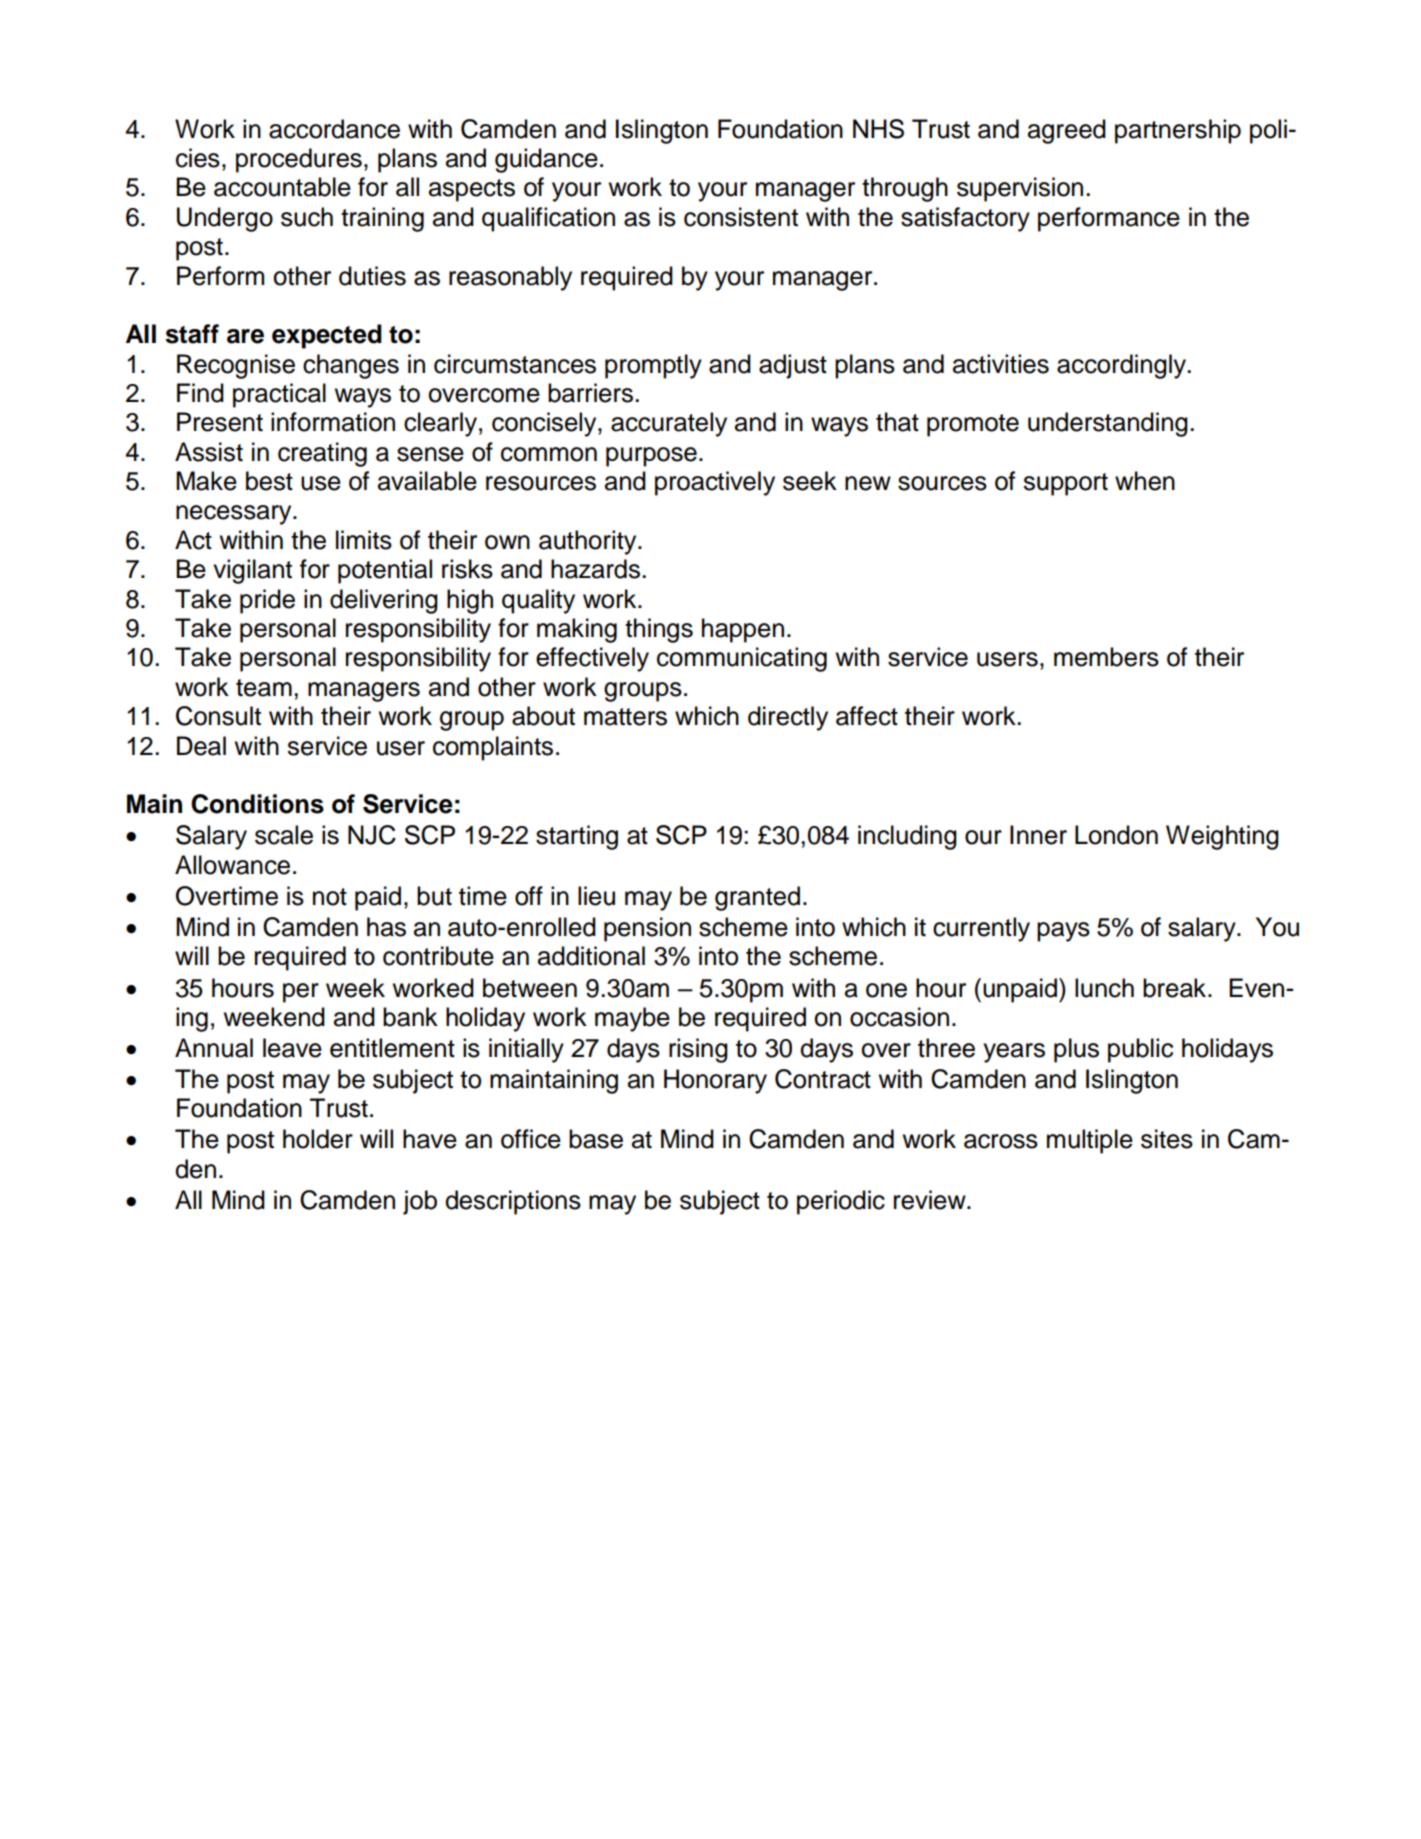 The image size is (1421, 1839). Describe the element at coordinates (742, 659) in the screenshot. I see `communicating` at that location.
